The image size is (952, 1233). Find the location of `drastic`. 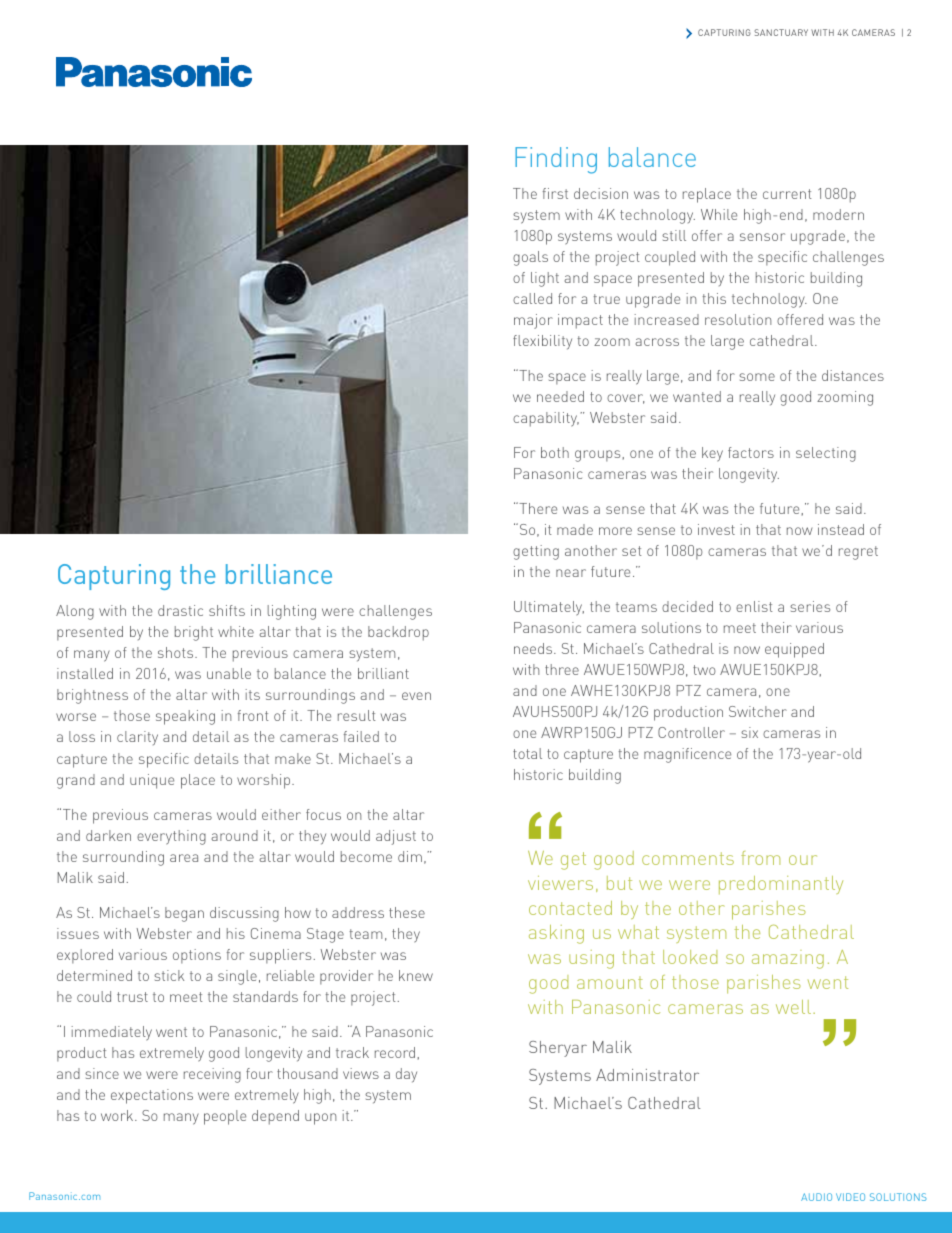

drastic is located at coordinates (180, 610).
